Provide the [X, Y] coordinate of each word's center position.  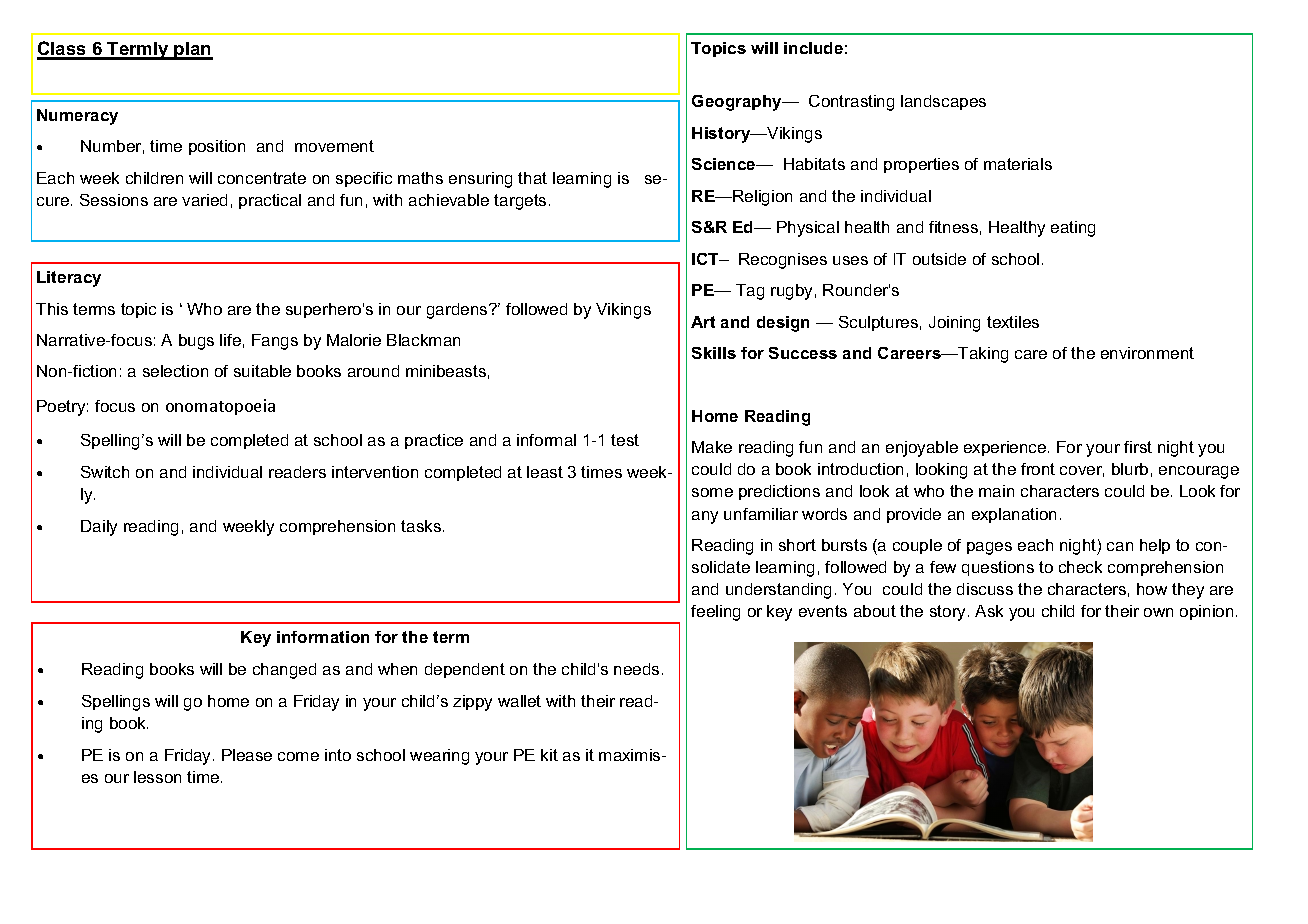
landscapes [943, 102]
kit [549, 755]
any [705, 517]
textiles [1013, 322]
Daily [99, 528]
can [1120, 546]
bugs [196, 342]
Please [247, 755]
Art [703, 322]
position [217, 147]
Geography [738, 103]
